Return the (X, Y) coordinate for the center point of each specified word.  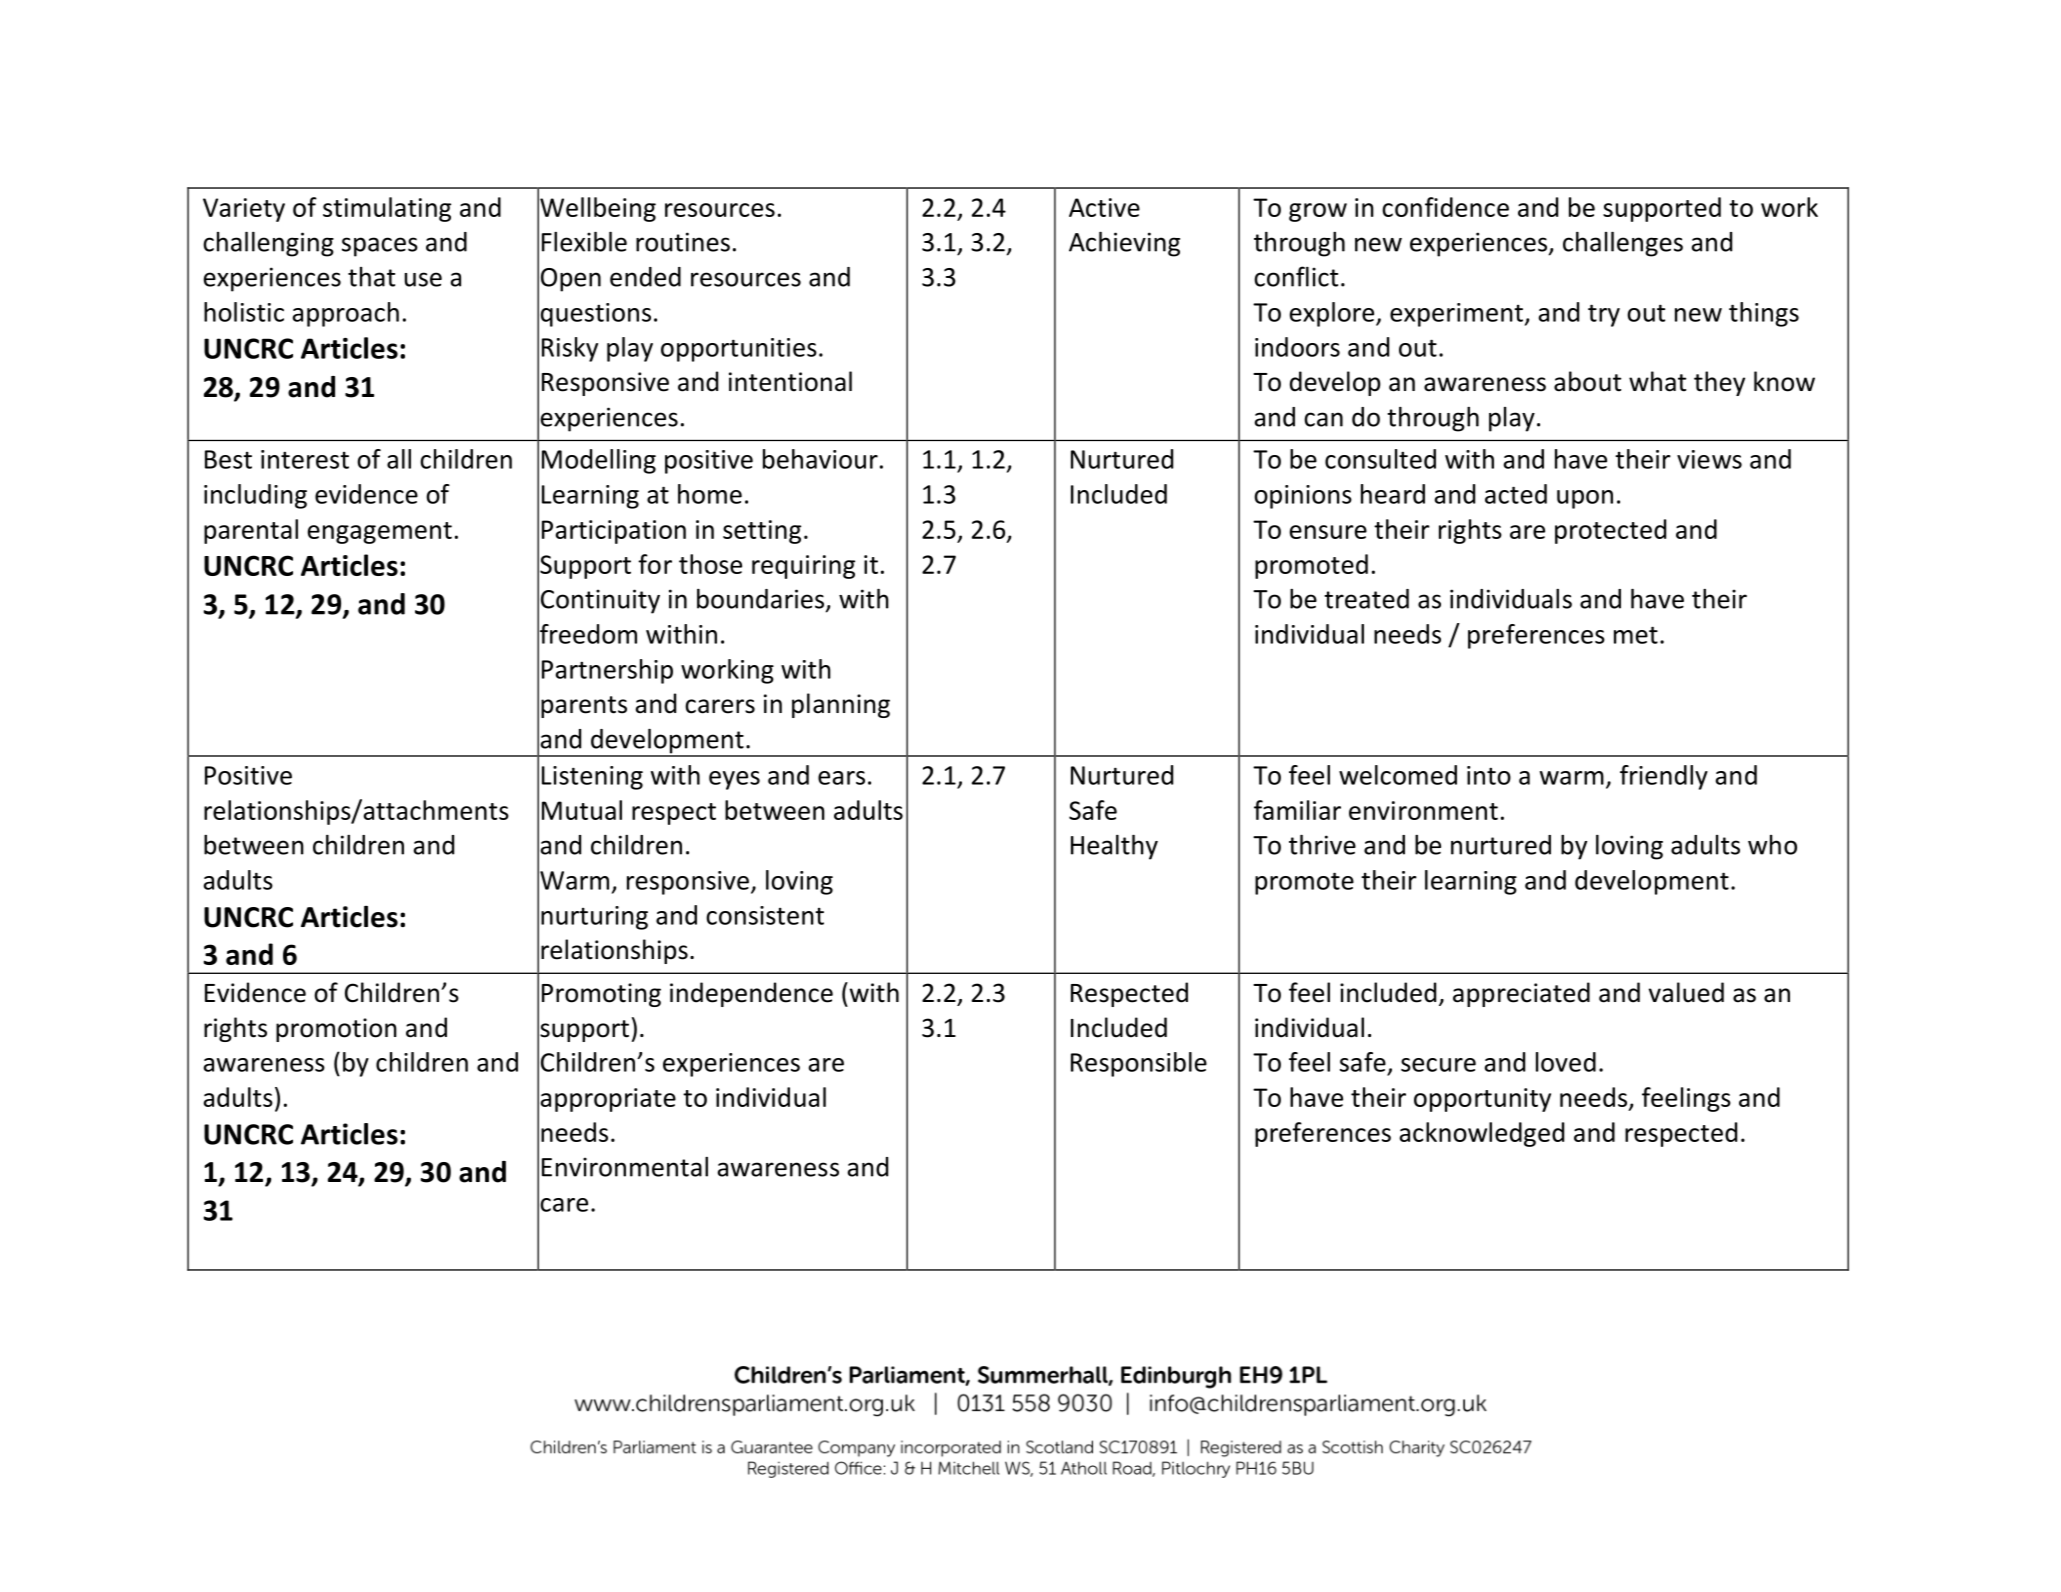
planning (841, 705)
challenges (1623, 244)
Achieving (1124, 244)
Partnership (607, 671)
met (1636, 635)
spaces (380, 247)
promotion (336, 1030)
